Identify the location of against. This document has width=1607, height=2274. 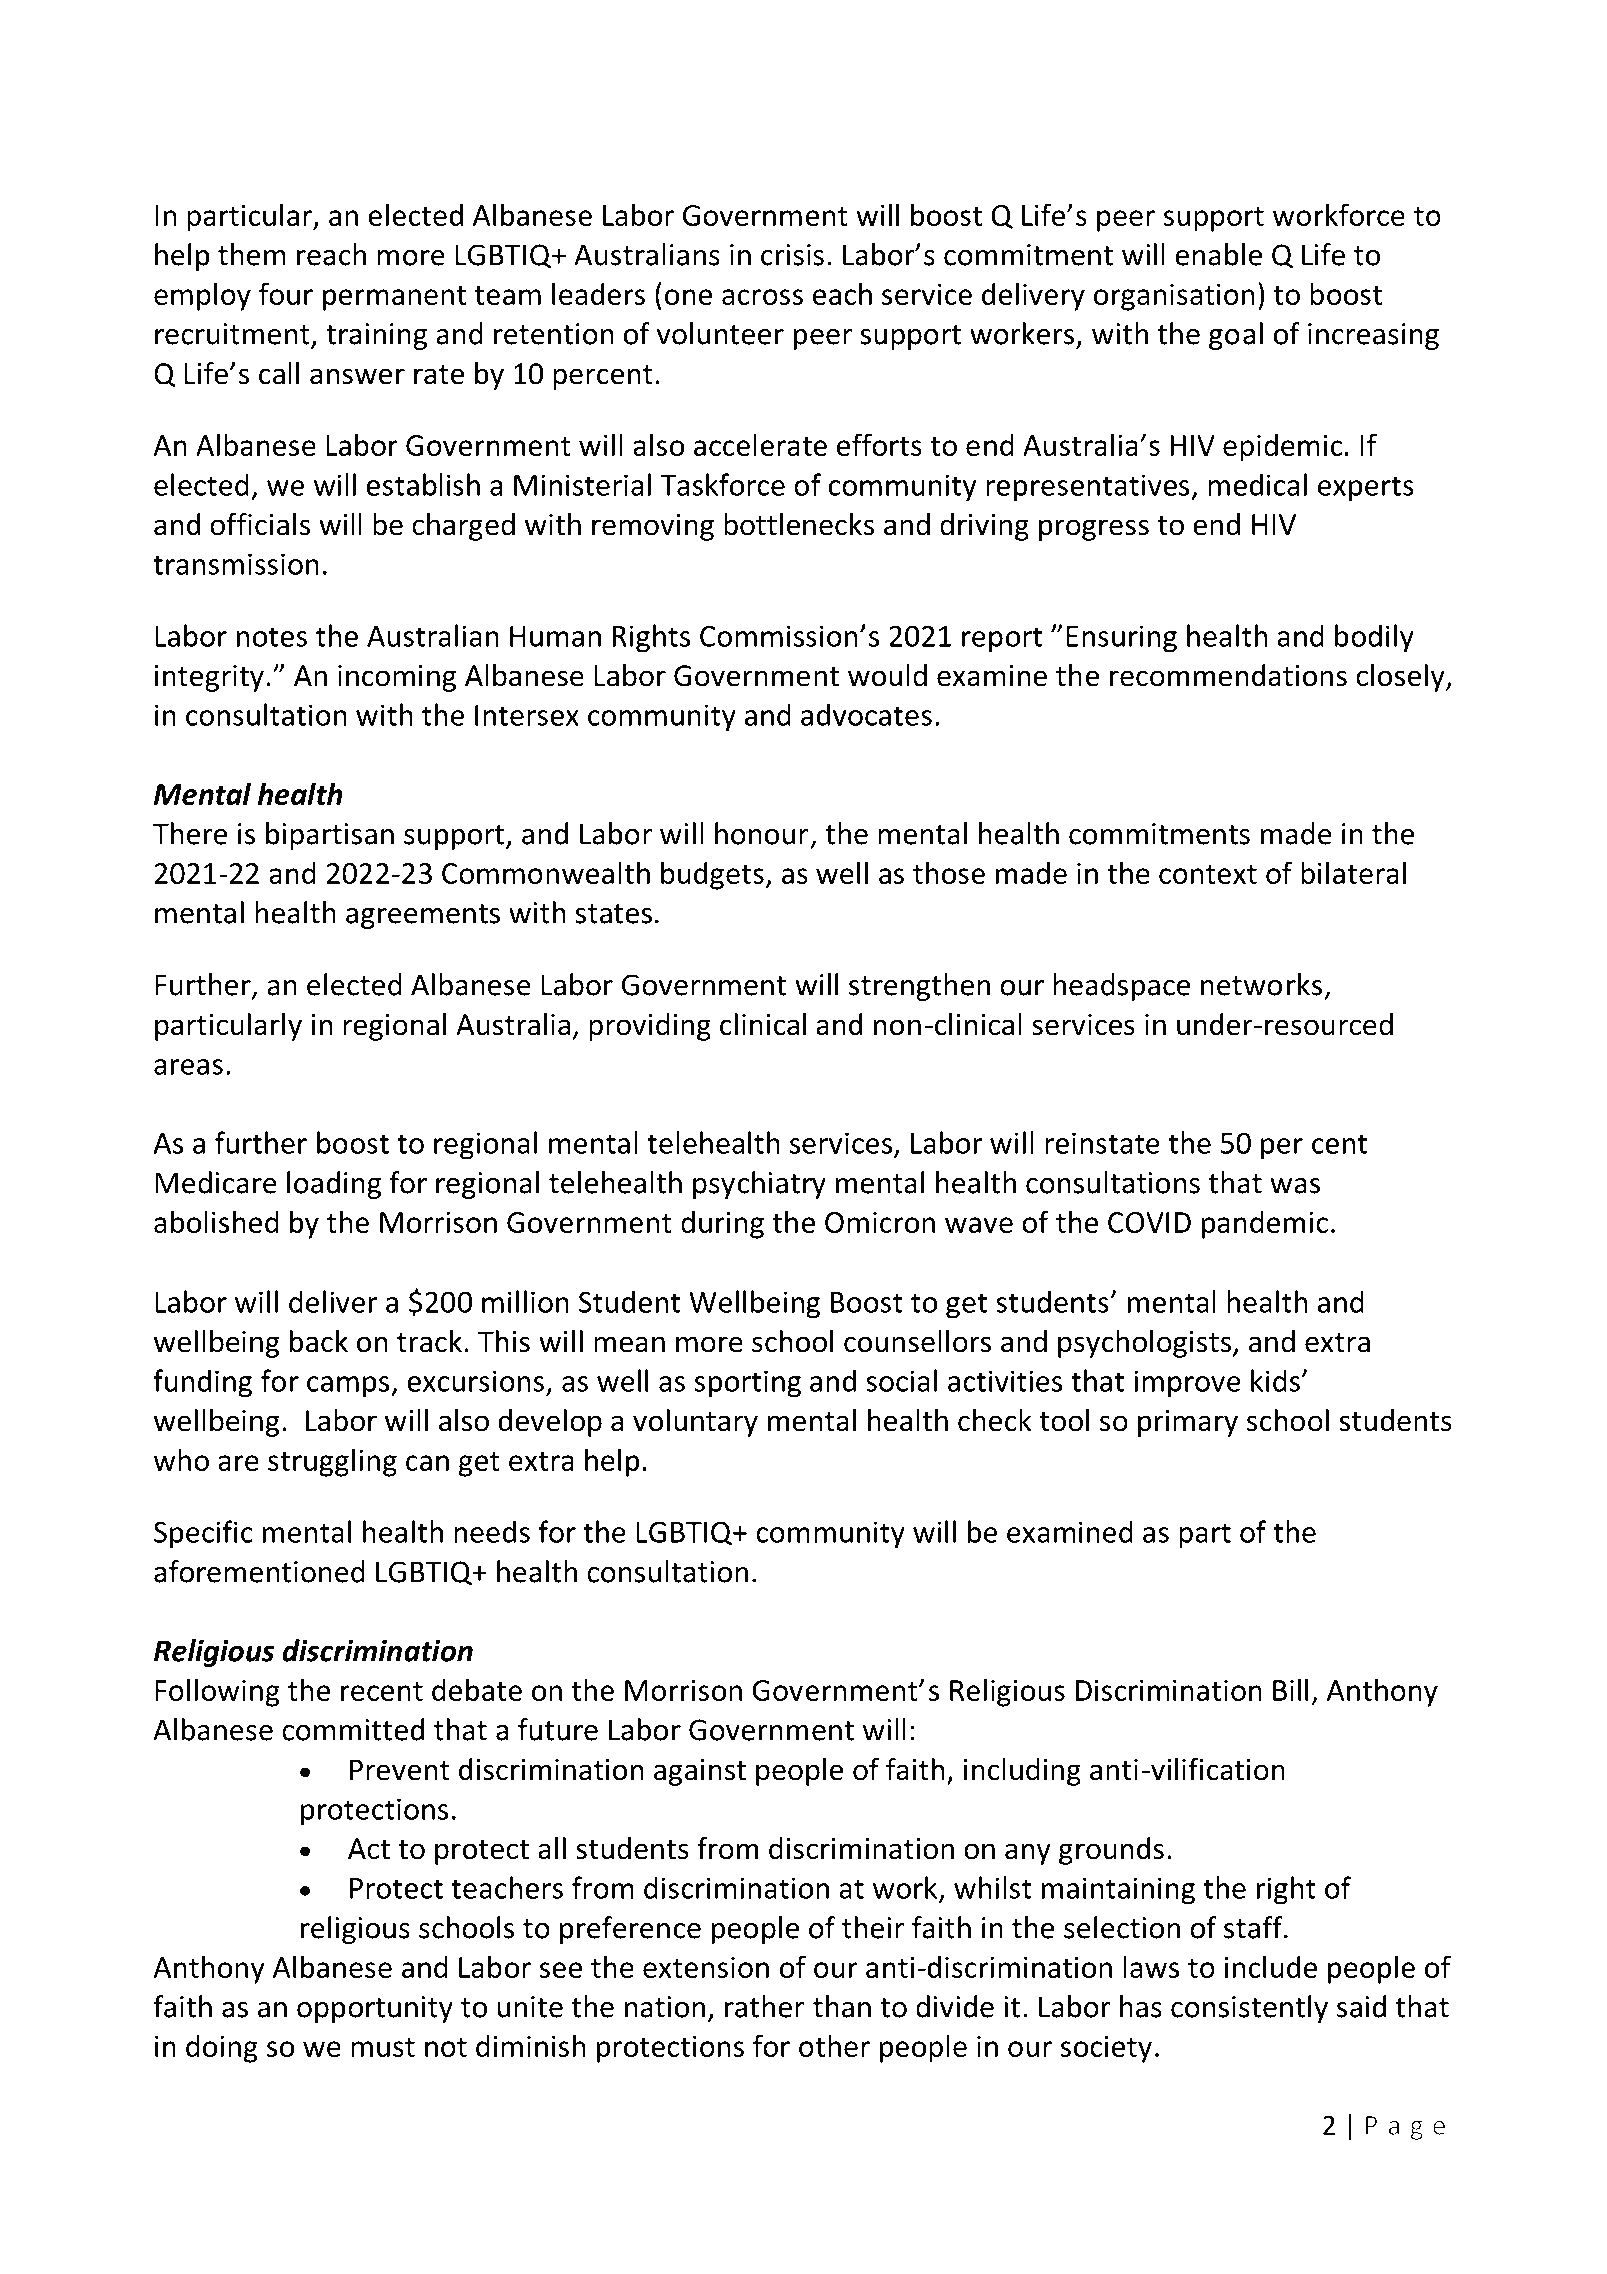
(700, 1772).
